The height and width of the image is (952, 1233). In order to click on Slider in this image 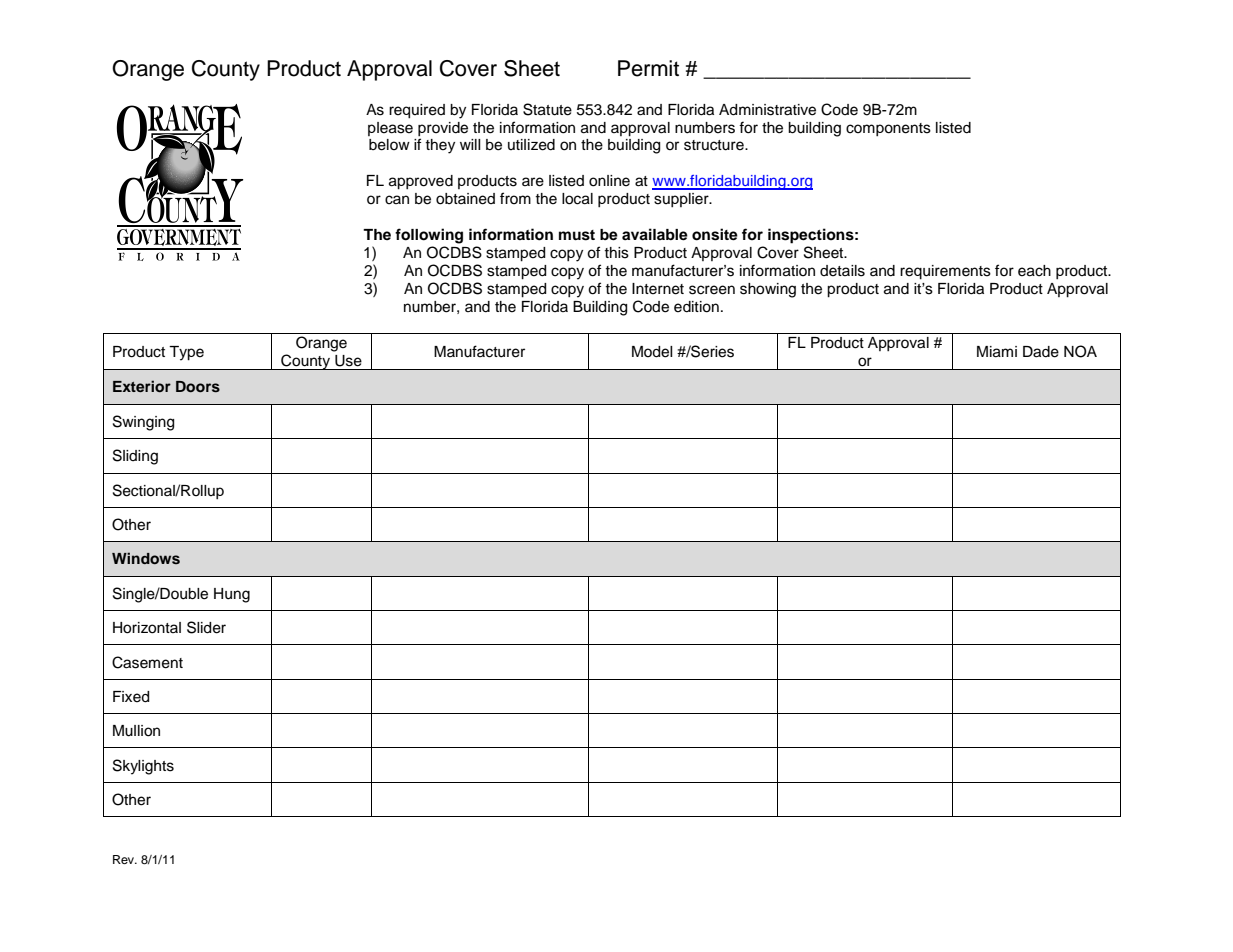, I will do `click(206, 627)`.
